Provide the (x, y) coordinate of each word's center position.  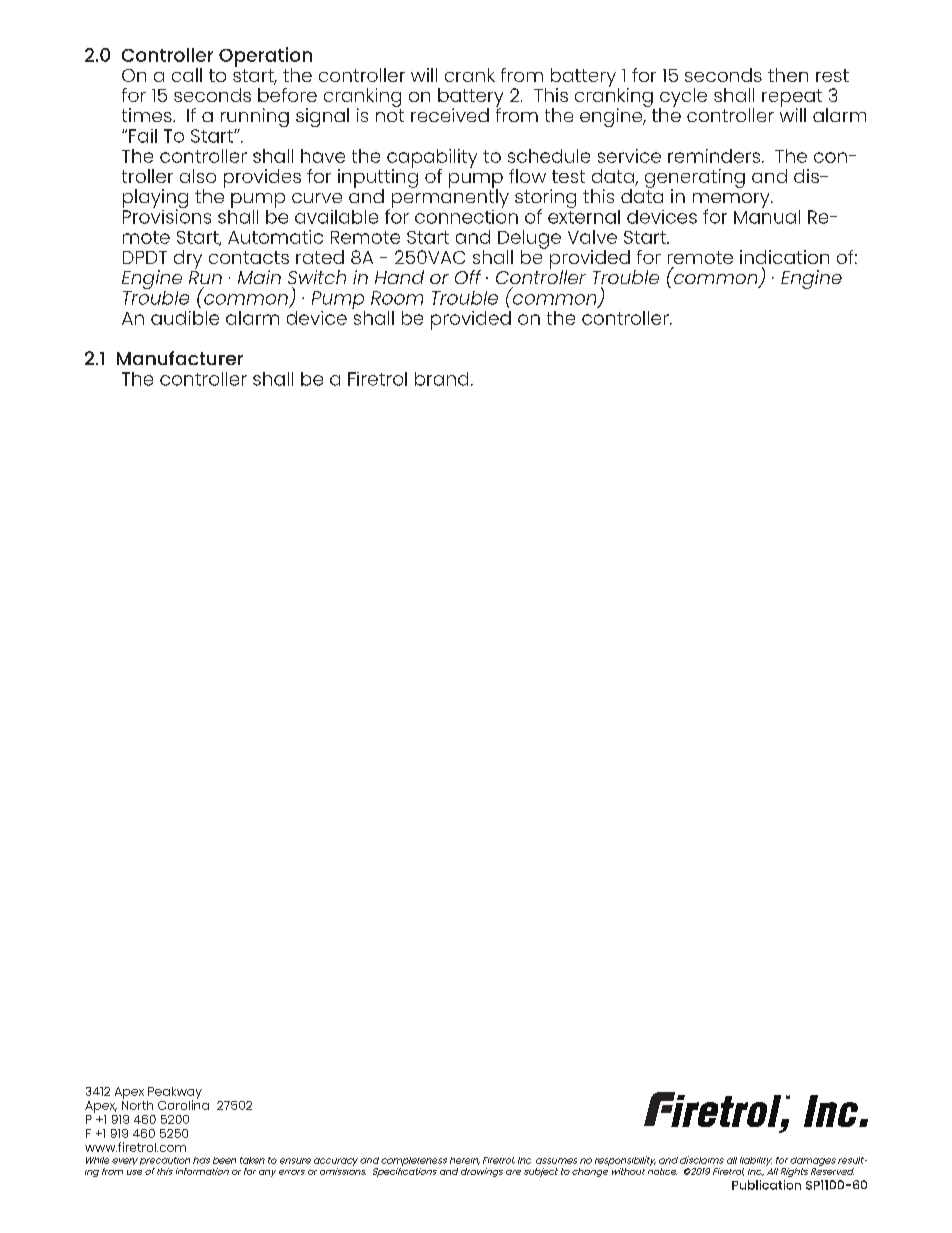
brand (441, 379)
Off (468, 277)
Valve (592, 237)
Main (259, 277)
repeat (792, 99)
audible (185, 318)
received (450, 115)
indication (784, 257)
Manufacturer (180, 358)
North (137, 1104)
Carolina (183, 1104)
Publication (766, 1185)
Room (397, 298)
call (187, 75)
